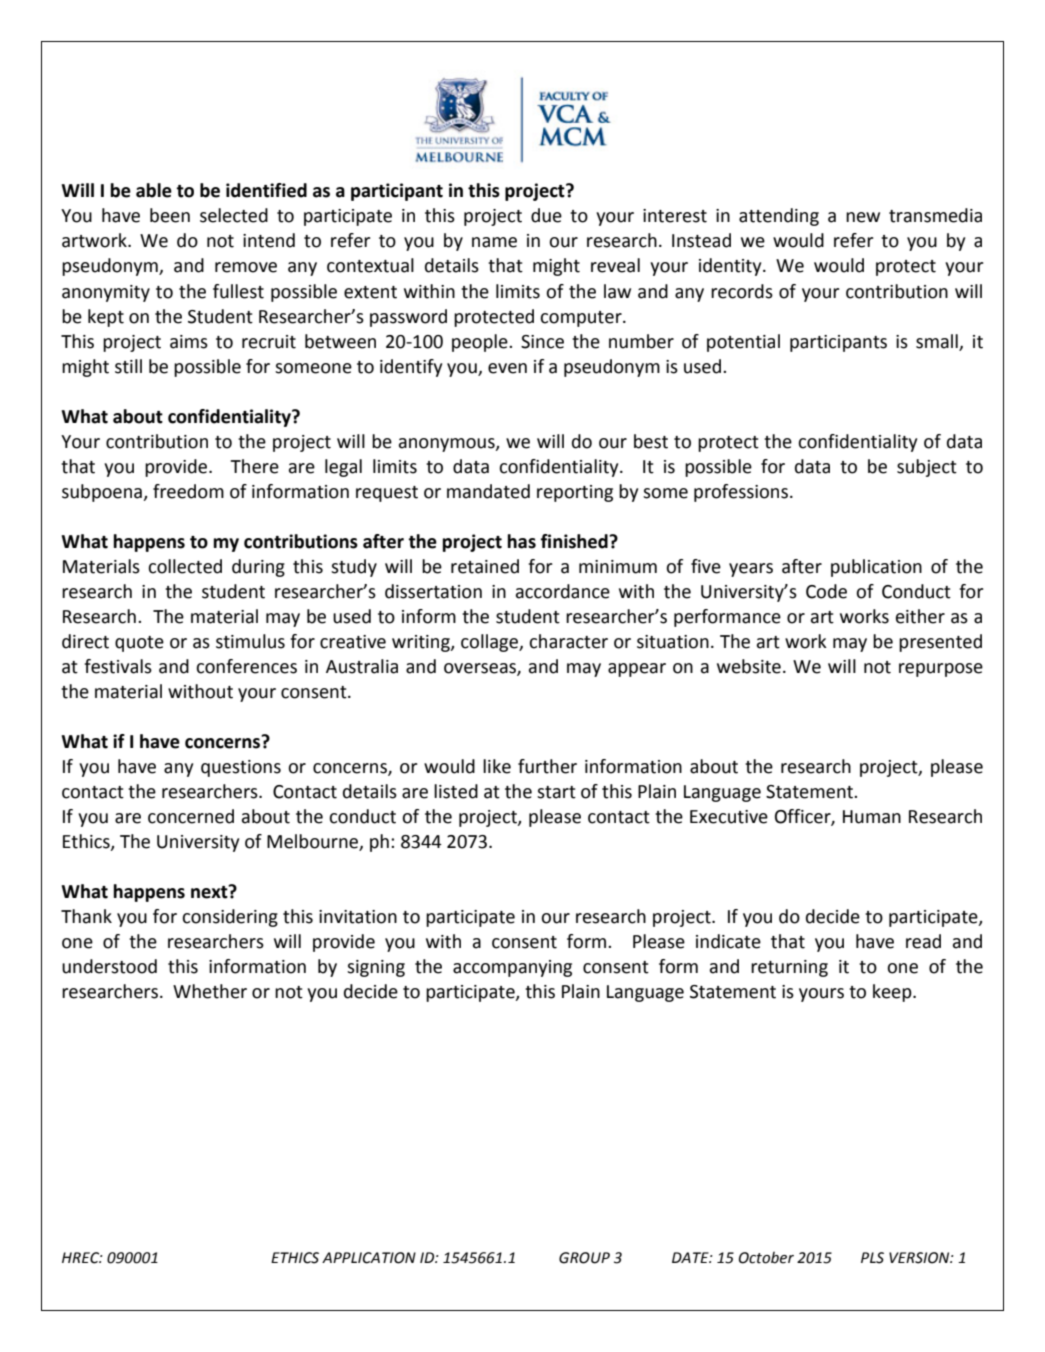  Describe the element at coordinates (170, 215) in the page. I see `been` at that location.
